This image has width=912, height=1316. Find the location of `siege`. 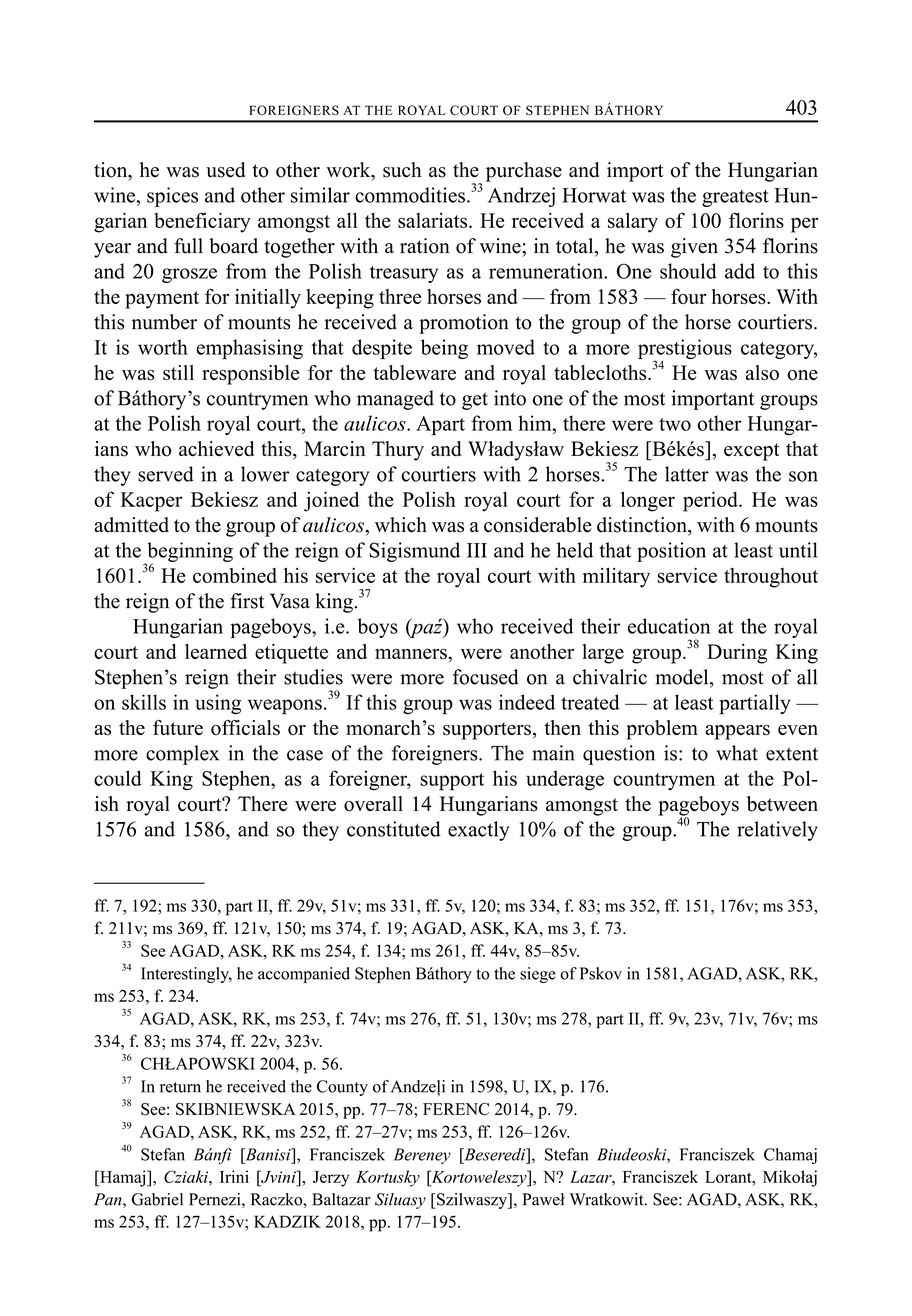

siege is located at coordinates (538, 975).
